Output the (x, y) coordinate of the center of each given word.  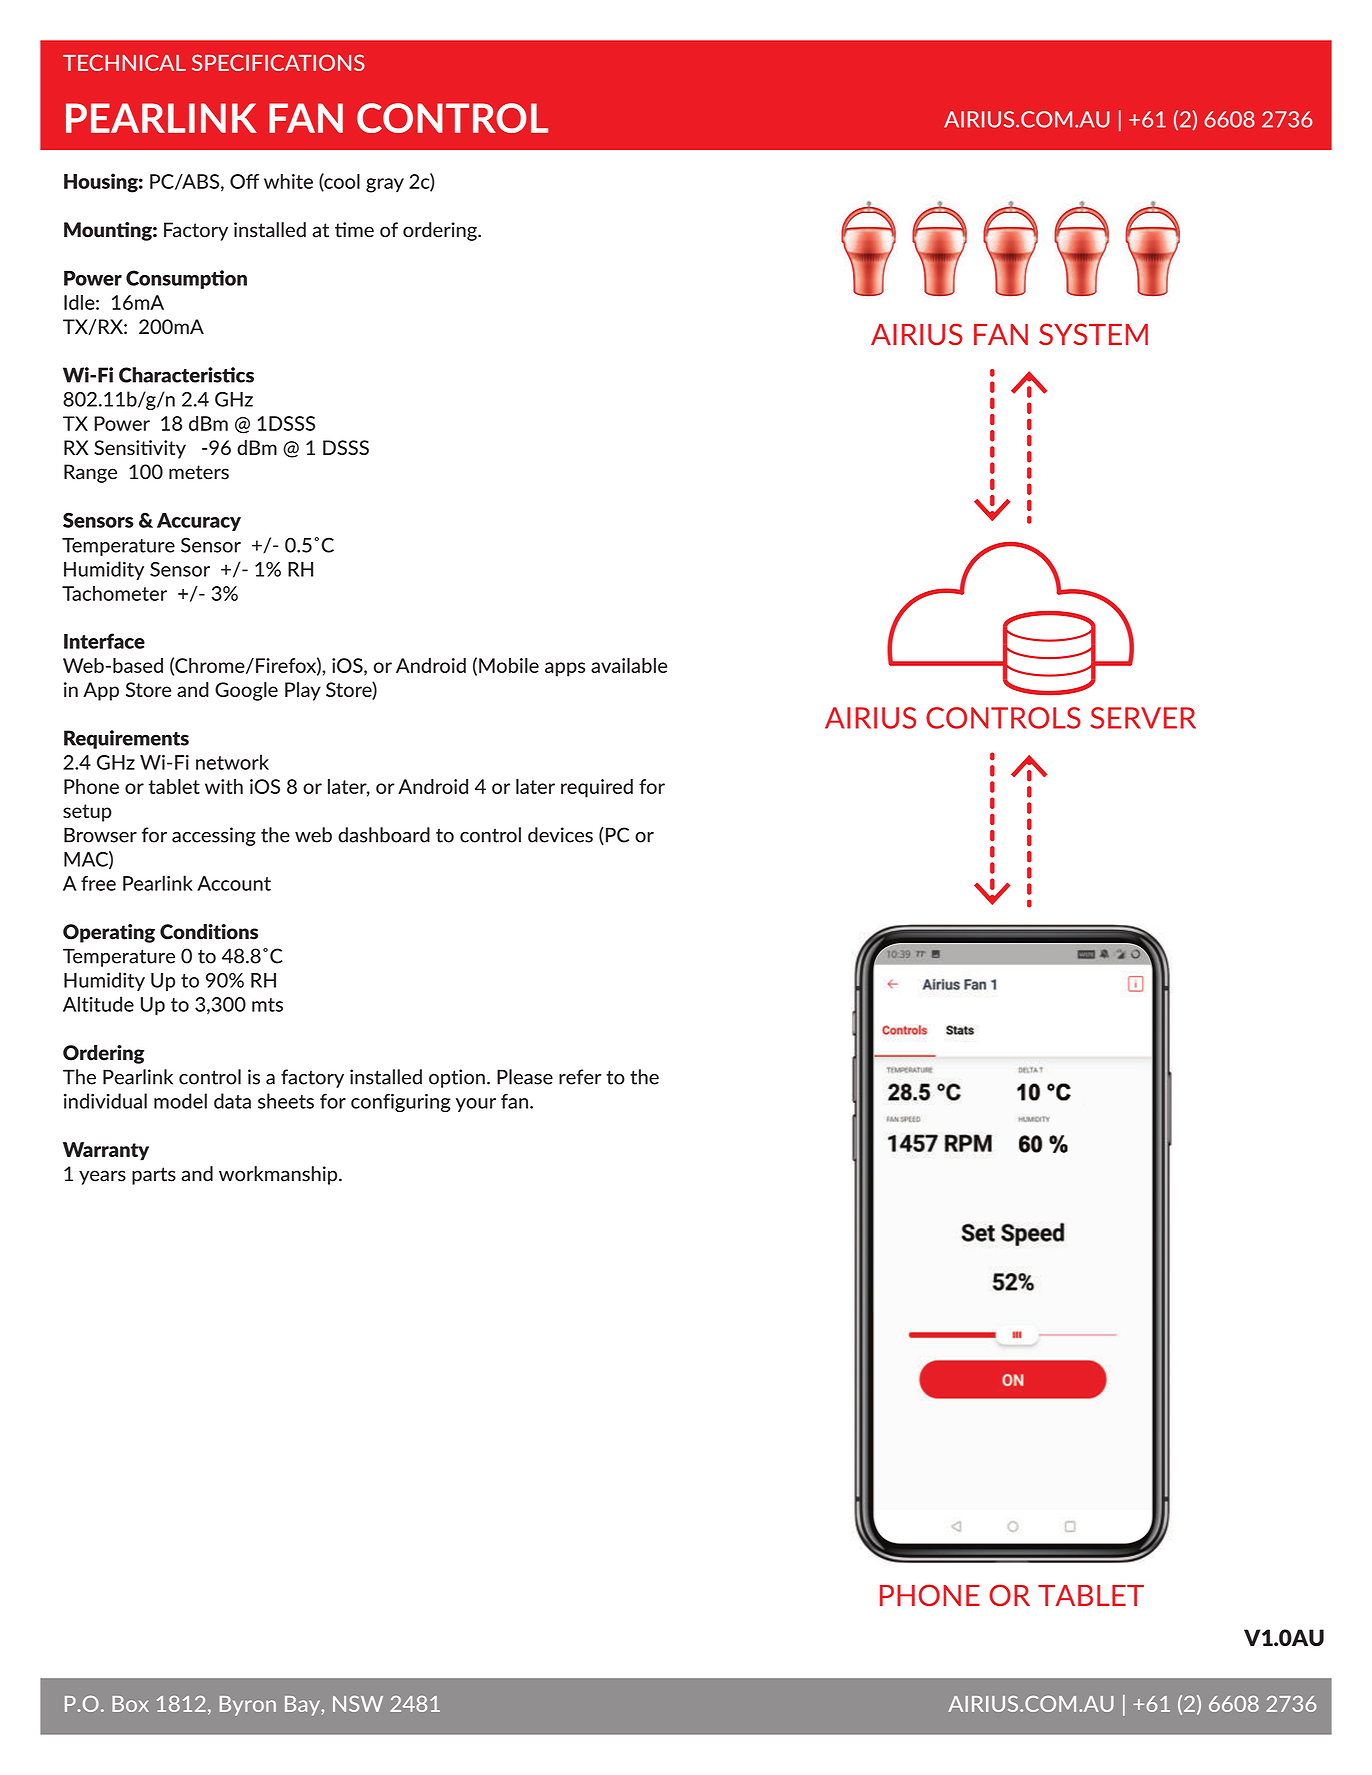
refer (580, 1077)
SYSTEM (1093, 334)
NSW (358, 1704)
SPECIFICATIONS (278, 62)
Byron (248, 1706)
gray (385, 185)
